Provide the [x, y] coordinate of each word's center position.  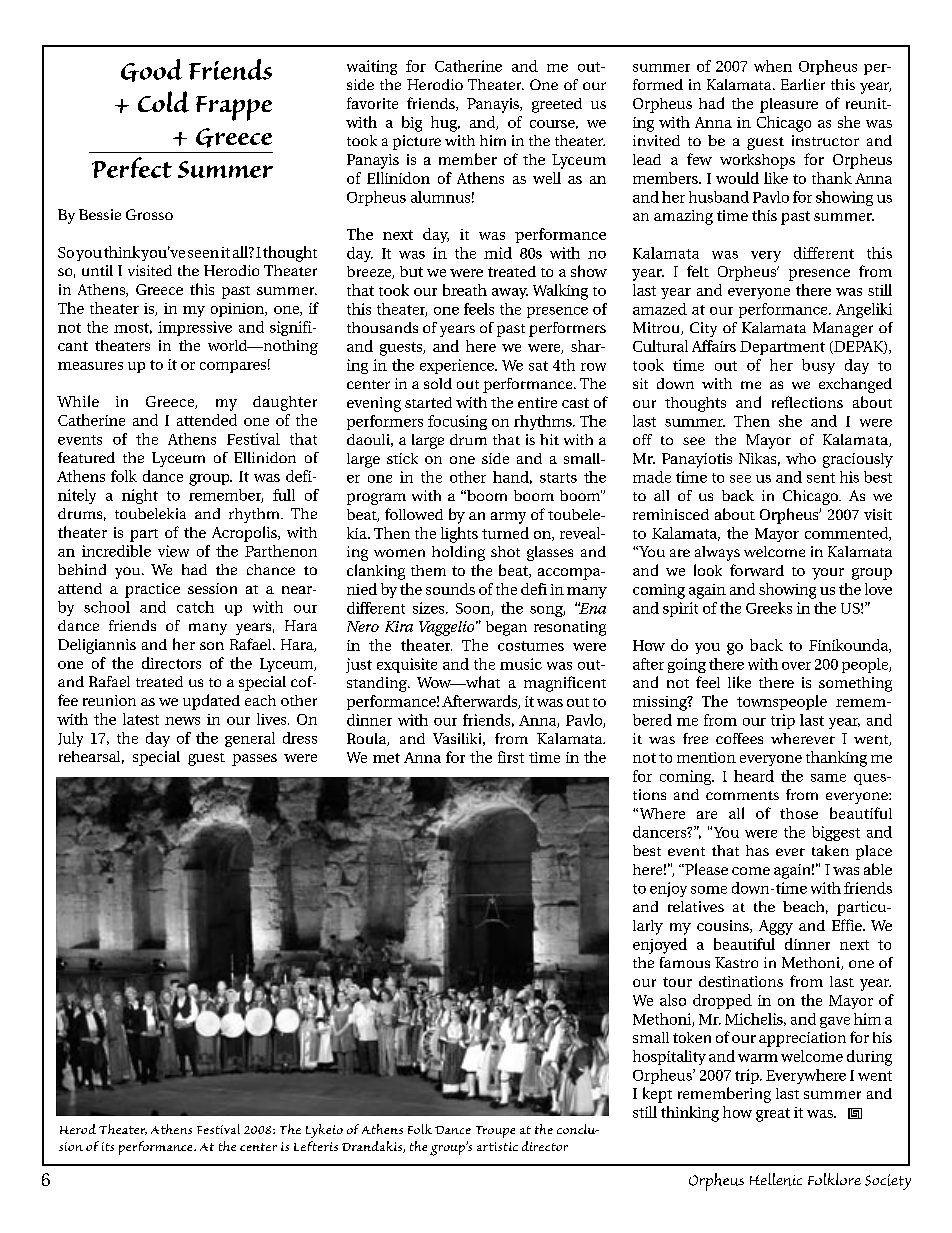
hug [445, 124]
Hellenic [776, 1179]
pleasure [789, 105]
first [511, 757]
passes [254, 760]
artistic [497, 1146]
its [108, 1146]
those [799, 813]
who [801, 458]
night [140, 496]
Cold [163, 102]
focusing [457, 422]
